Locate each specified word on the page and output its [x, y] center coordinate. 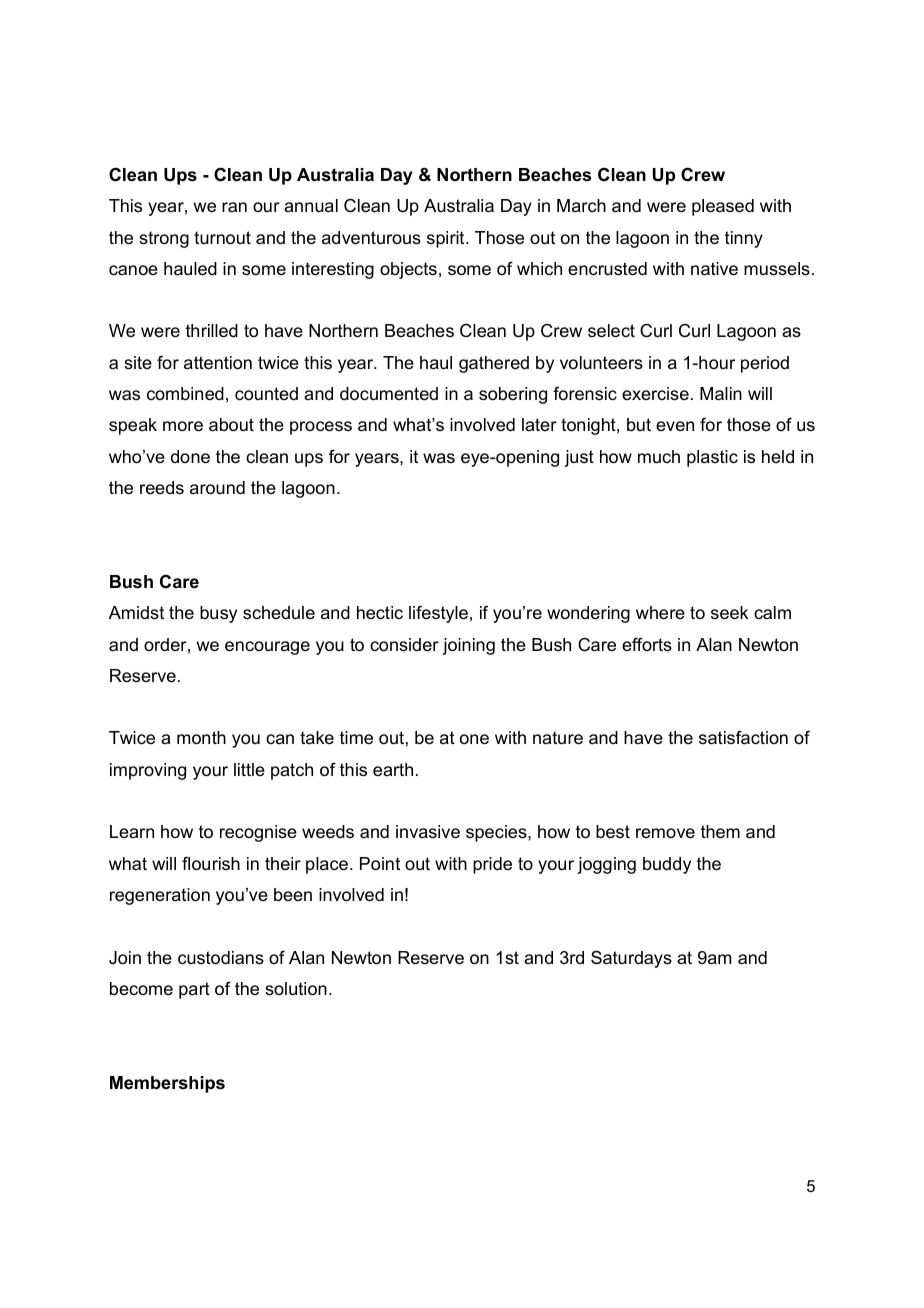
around [217, 488]
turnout [222, 238]
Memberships [167, 1084]
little [249, 769]
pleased [723, 207]
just [579, 458]
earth [393, 769]
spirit [447, 239]
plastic [712, 458]
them [720, 832]
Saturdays [631, 959]
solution [296, 989]
